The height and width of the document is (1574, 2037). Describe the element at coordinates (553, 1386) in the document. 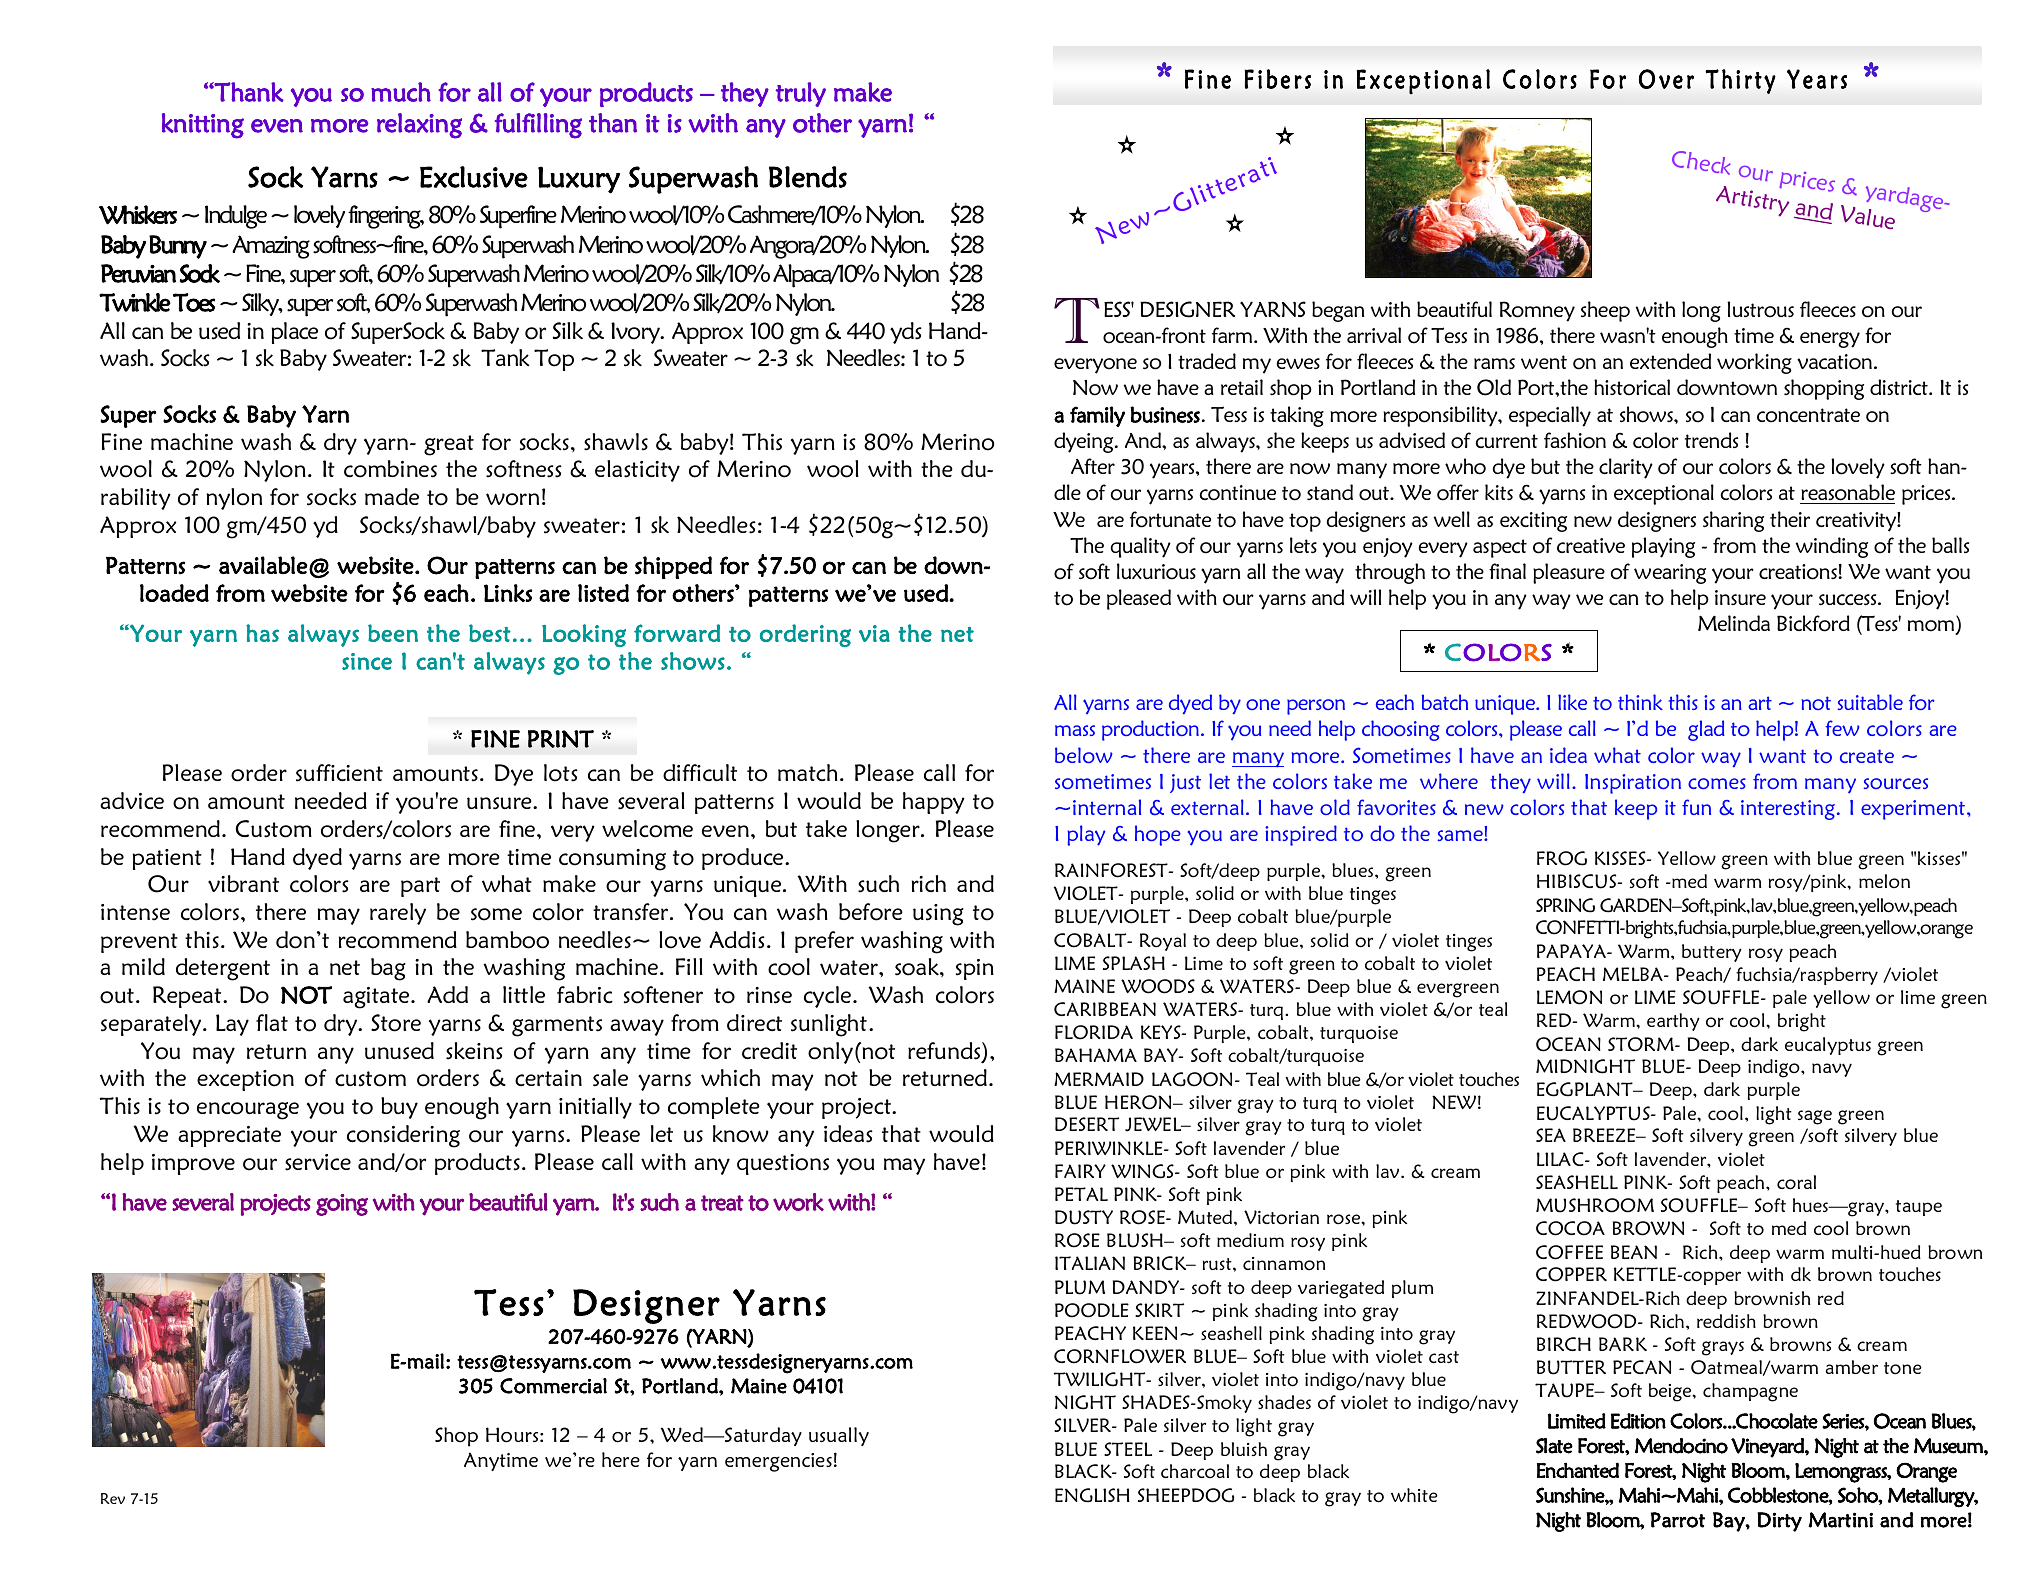

I see `Commercial` at that location.
